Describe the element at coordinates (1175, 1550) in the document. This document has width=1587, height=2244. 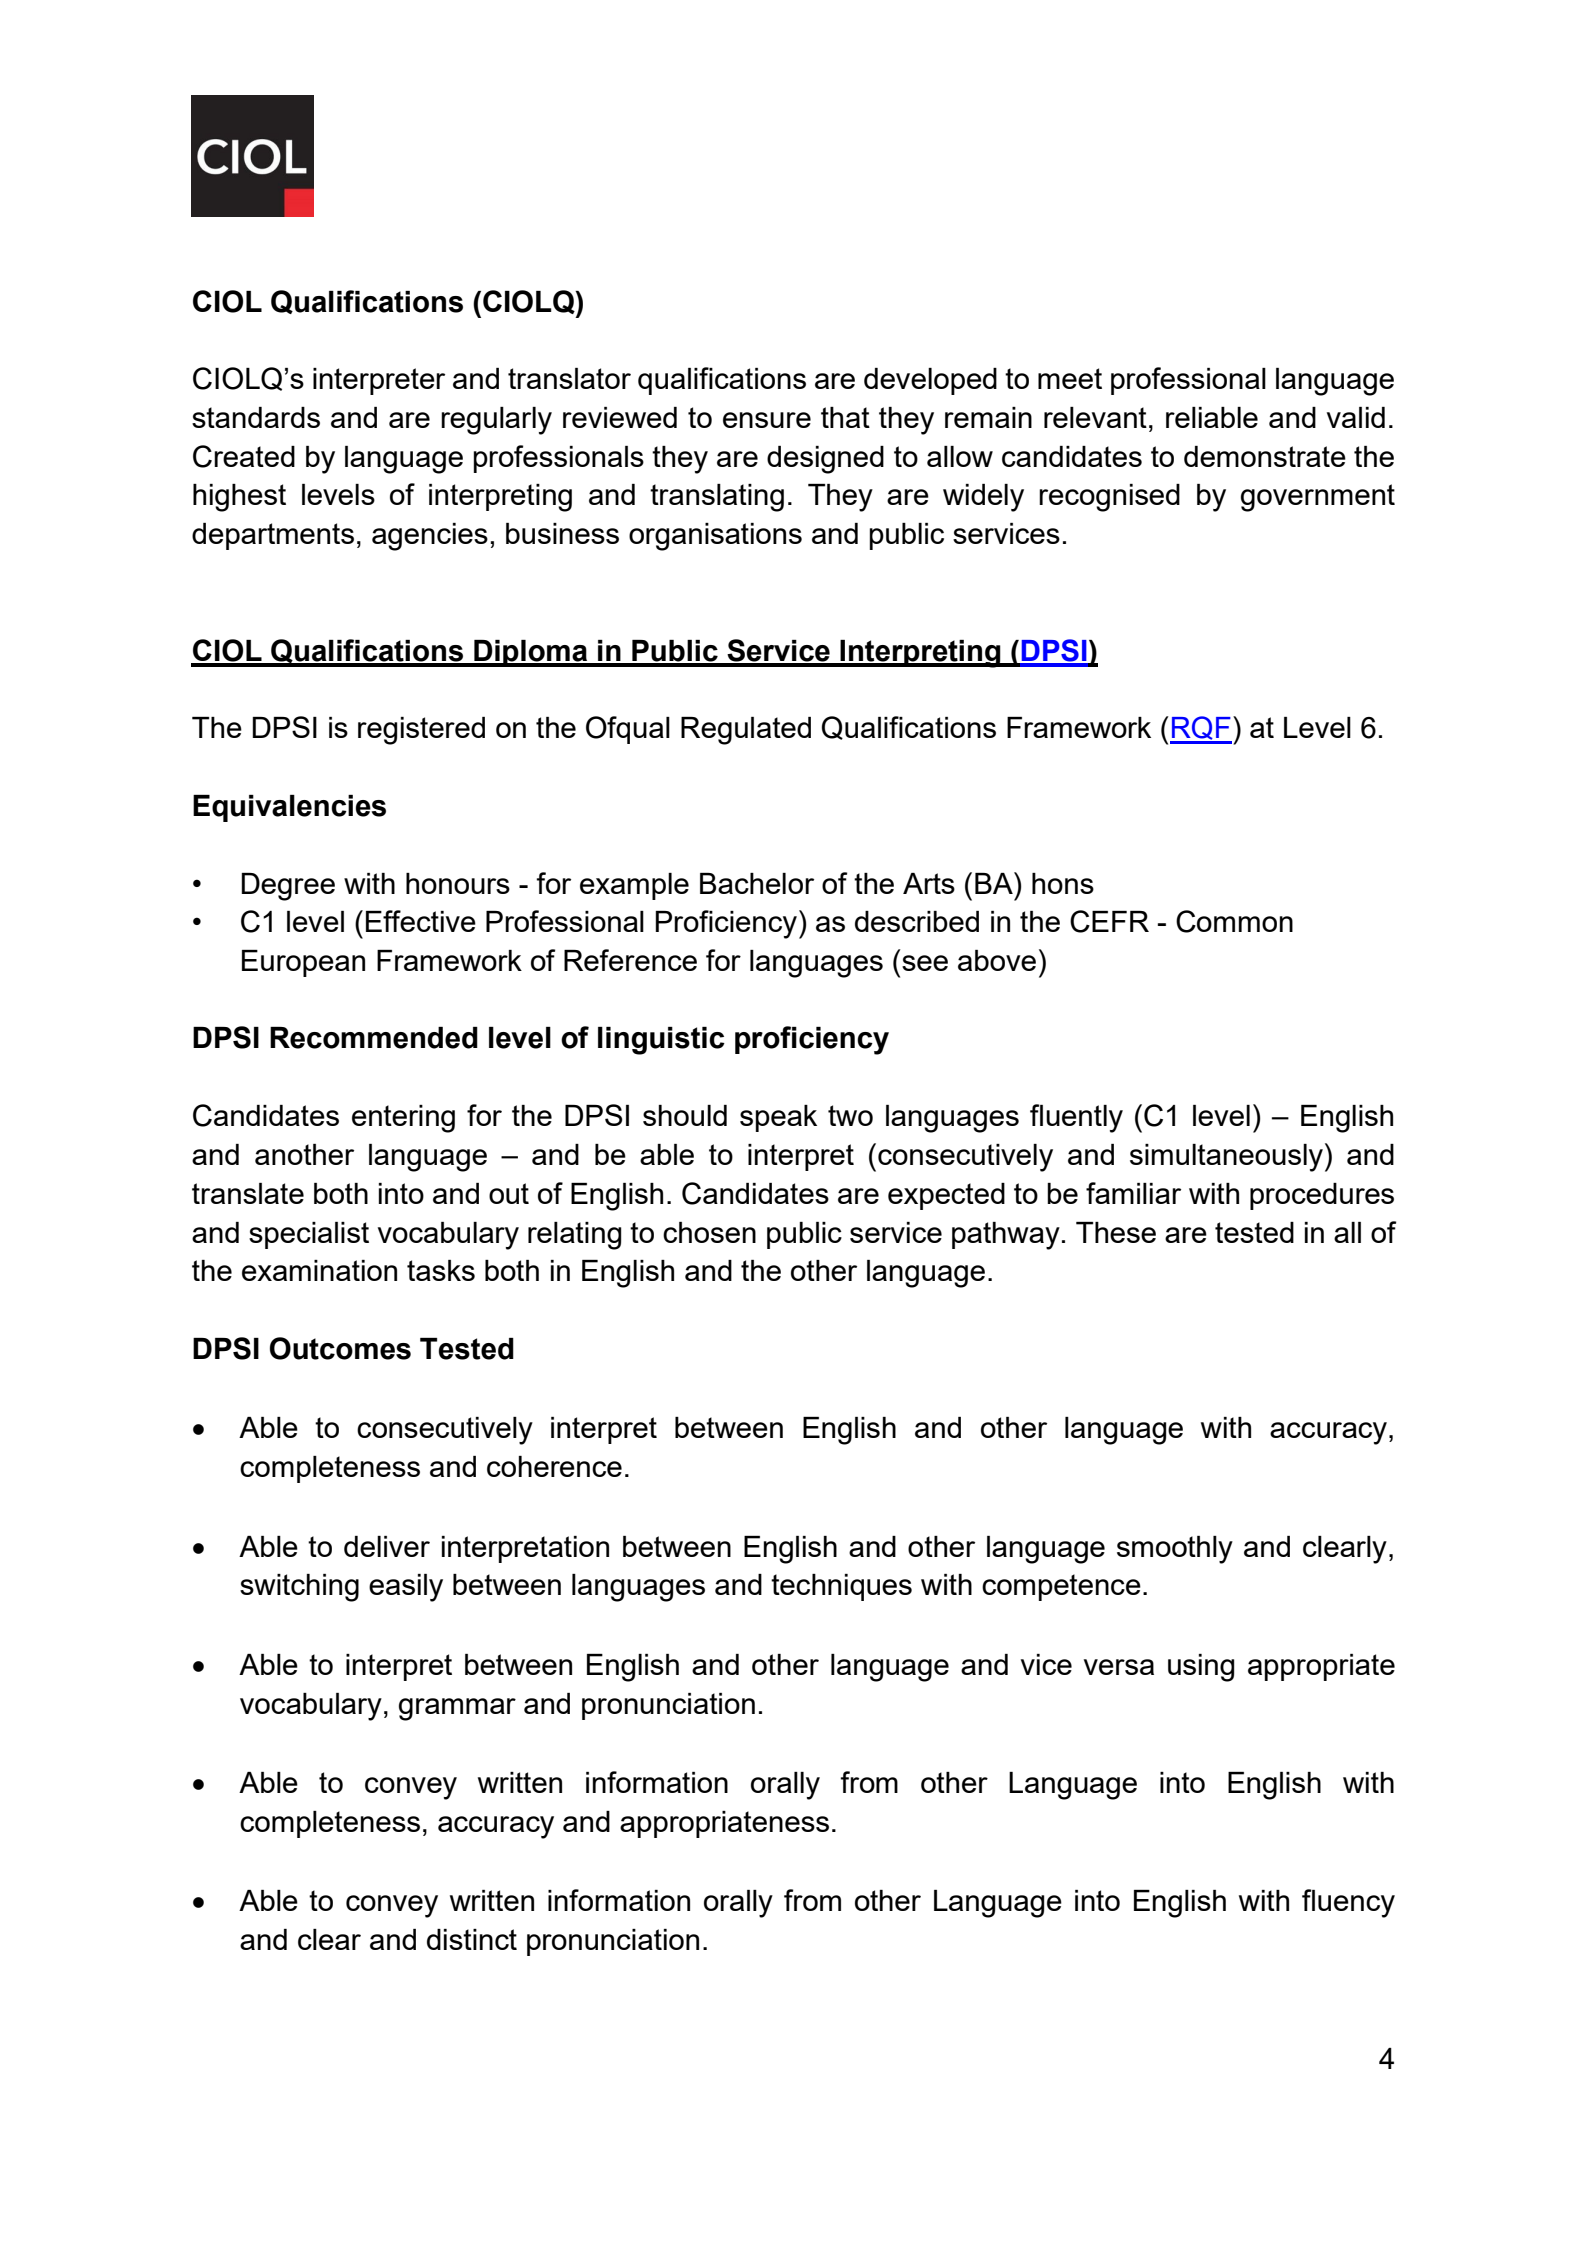
I see `smoothly` at that location.
